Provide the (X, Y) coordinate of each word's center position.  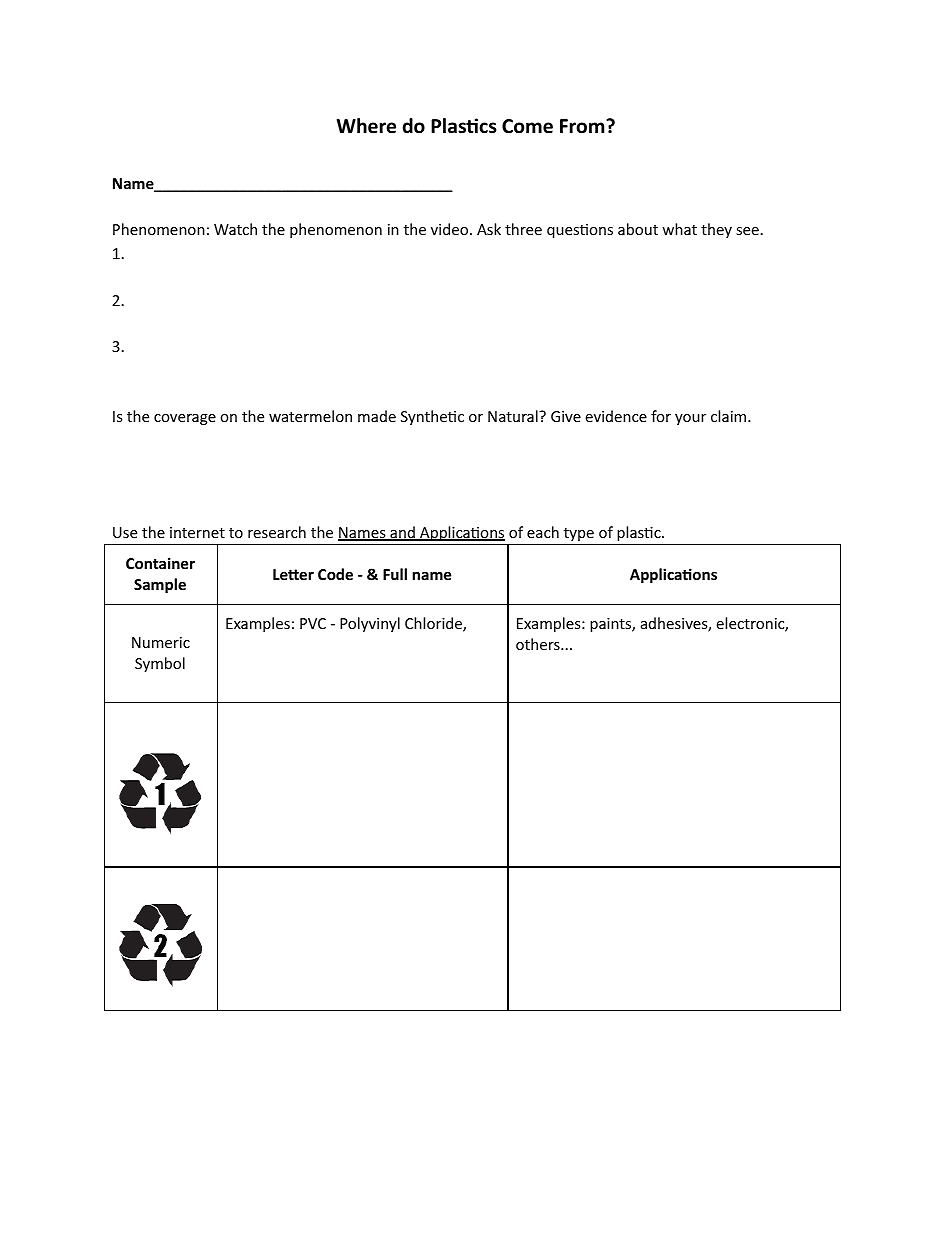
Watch (235, 229)
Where (366, 126)
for (661, 416)
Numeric (161, 642)
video (451, 229)
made (377, 416)
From (583, 126)
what (679, 229)
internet (197, 532)
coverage (185, 419)
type (579, 534)
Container (160, 563)
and (402, 533)
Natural (514, 416)
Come (527, 126)
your (690, 419)
